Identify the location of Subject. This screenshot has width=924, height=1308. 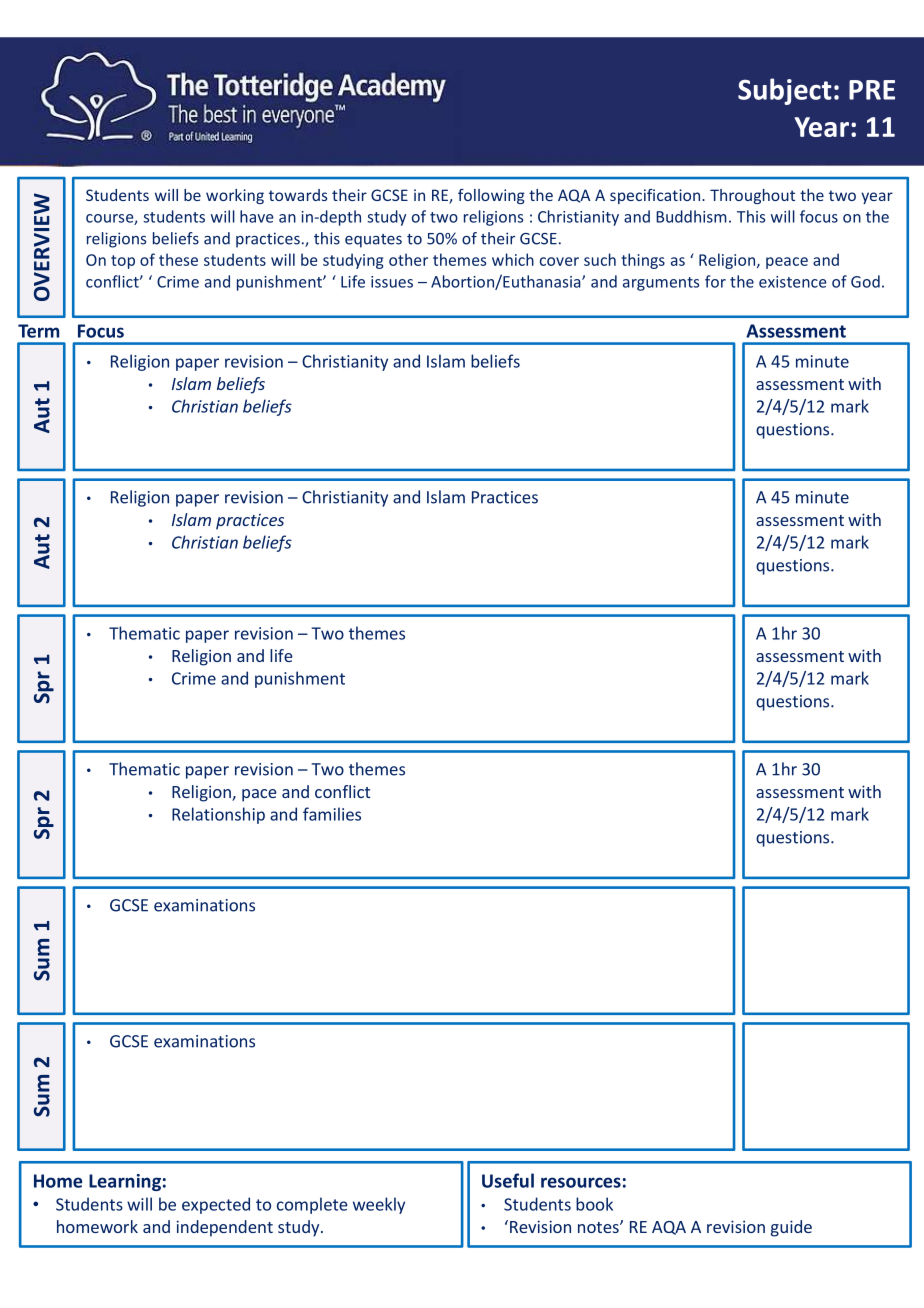
(785, 91).
